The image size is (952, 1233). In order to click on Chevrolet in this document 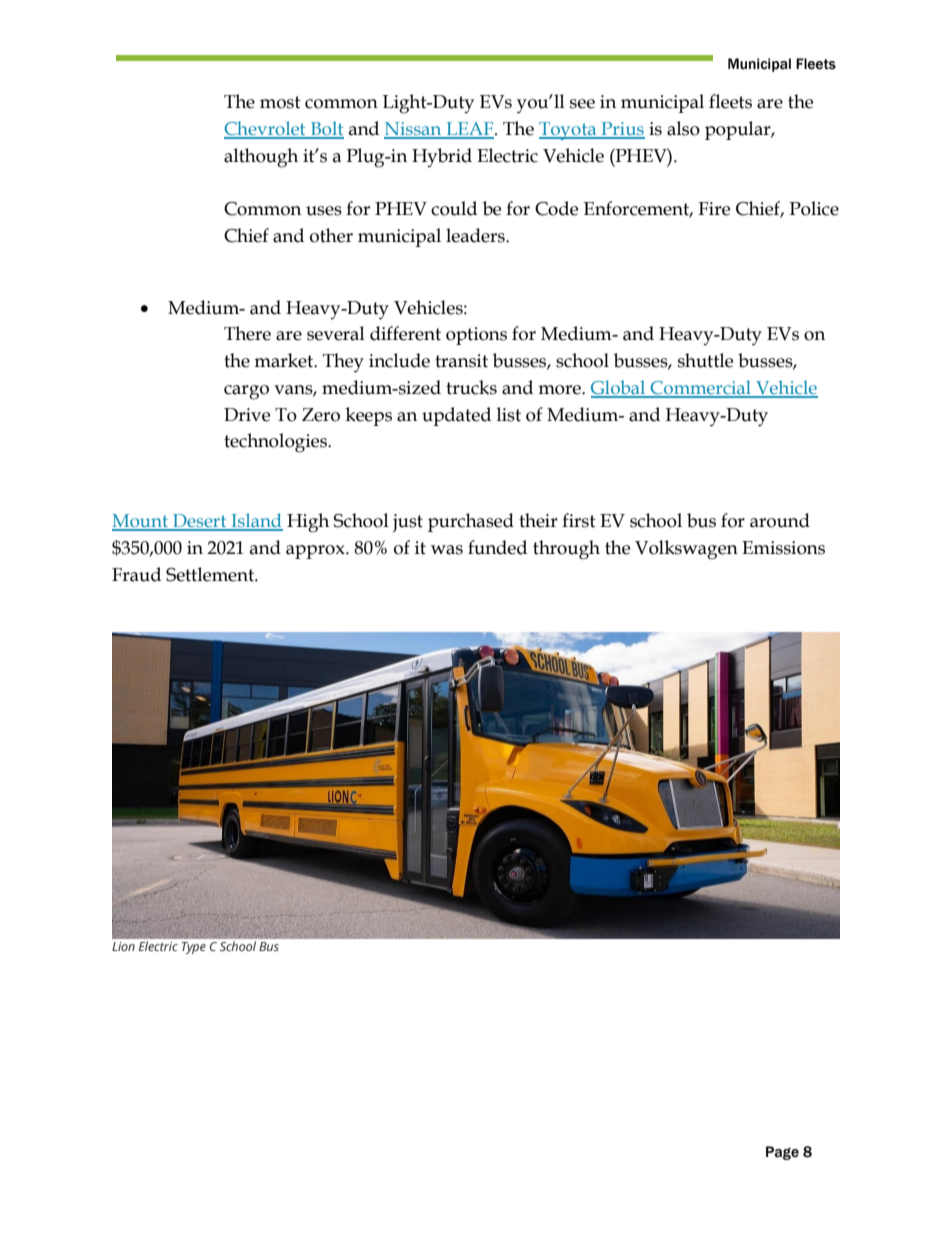, I will do `click(266, 129)`.
